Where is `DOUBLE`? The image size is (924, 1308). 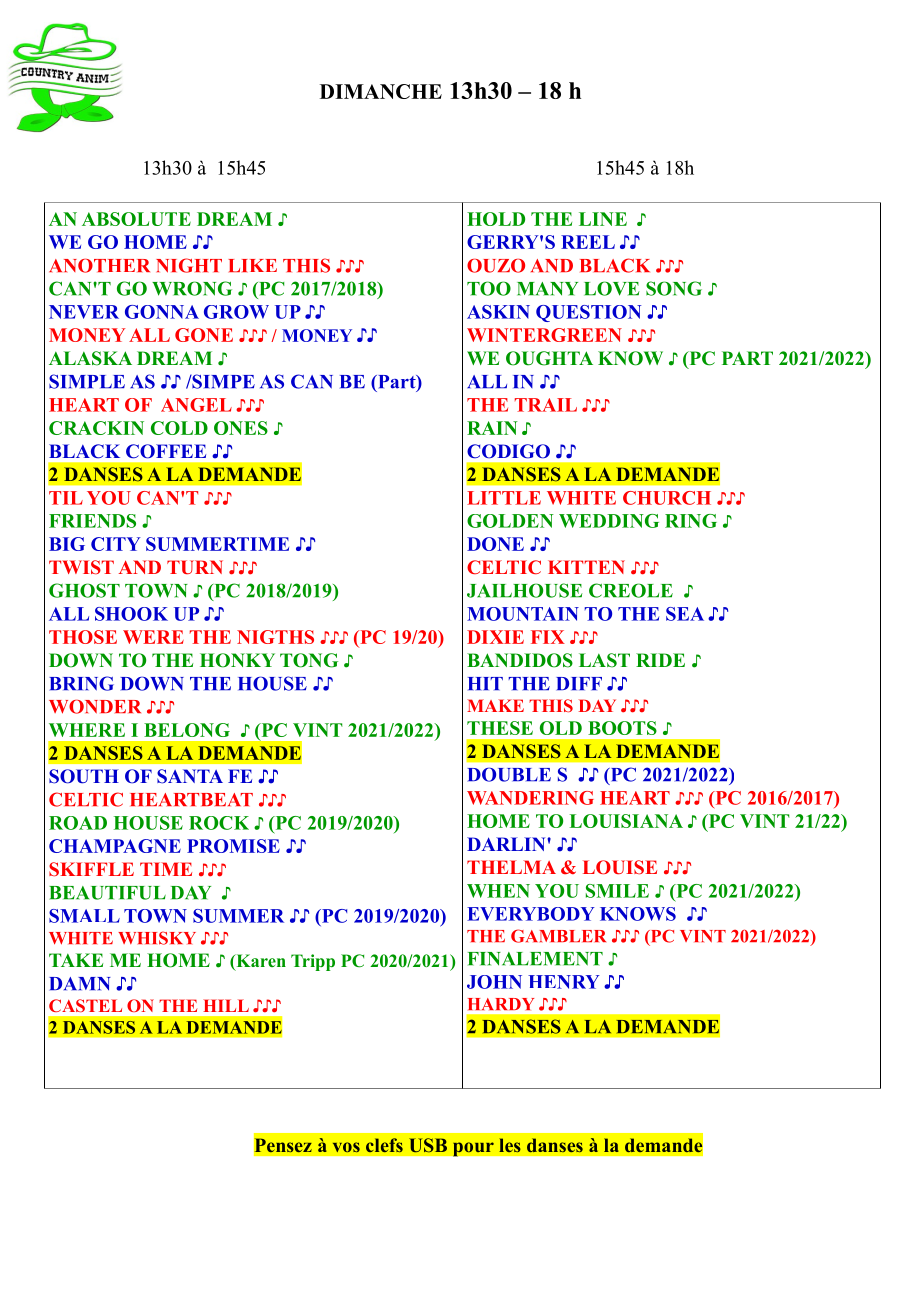 DOUBLE is located at coordinates (509, 774).
